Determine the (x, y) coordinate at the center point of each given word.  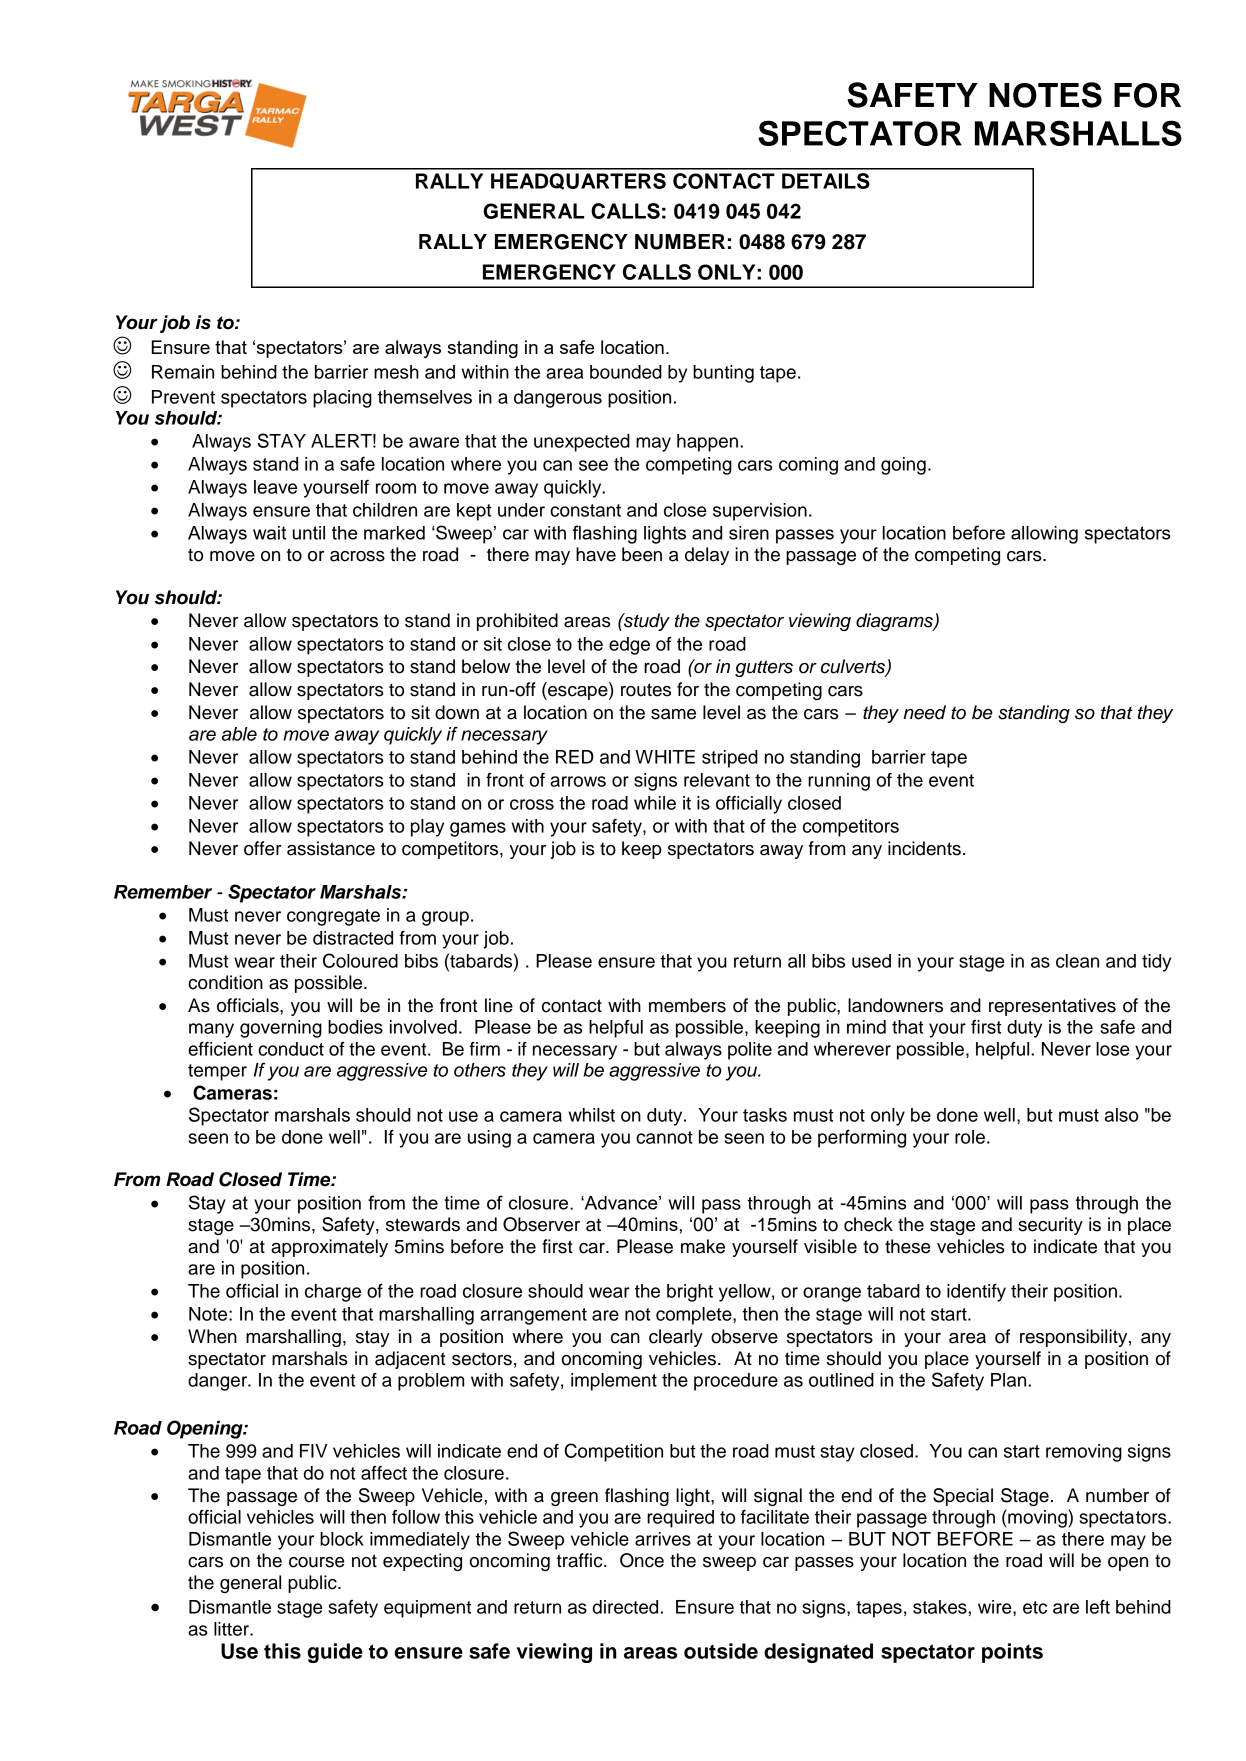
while (655, 803)
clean (1077, 961)
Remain (183, 372)
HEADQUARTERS (578, 181)
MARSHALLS (1078, 133)
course (316, 1562)
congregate (333, 917)
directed (625, 1607)
